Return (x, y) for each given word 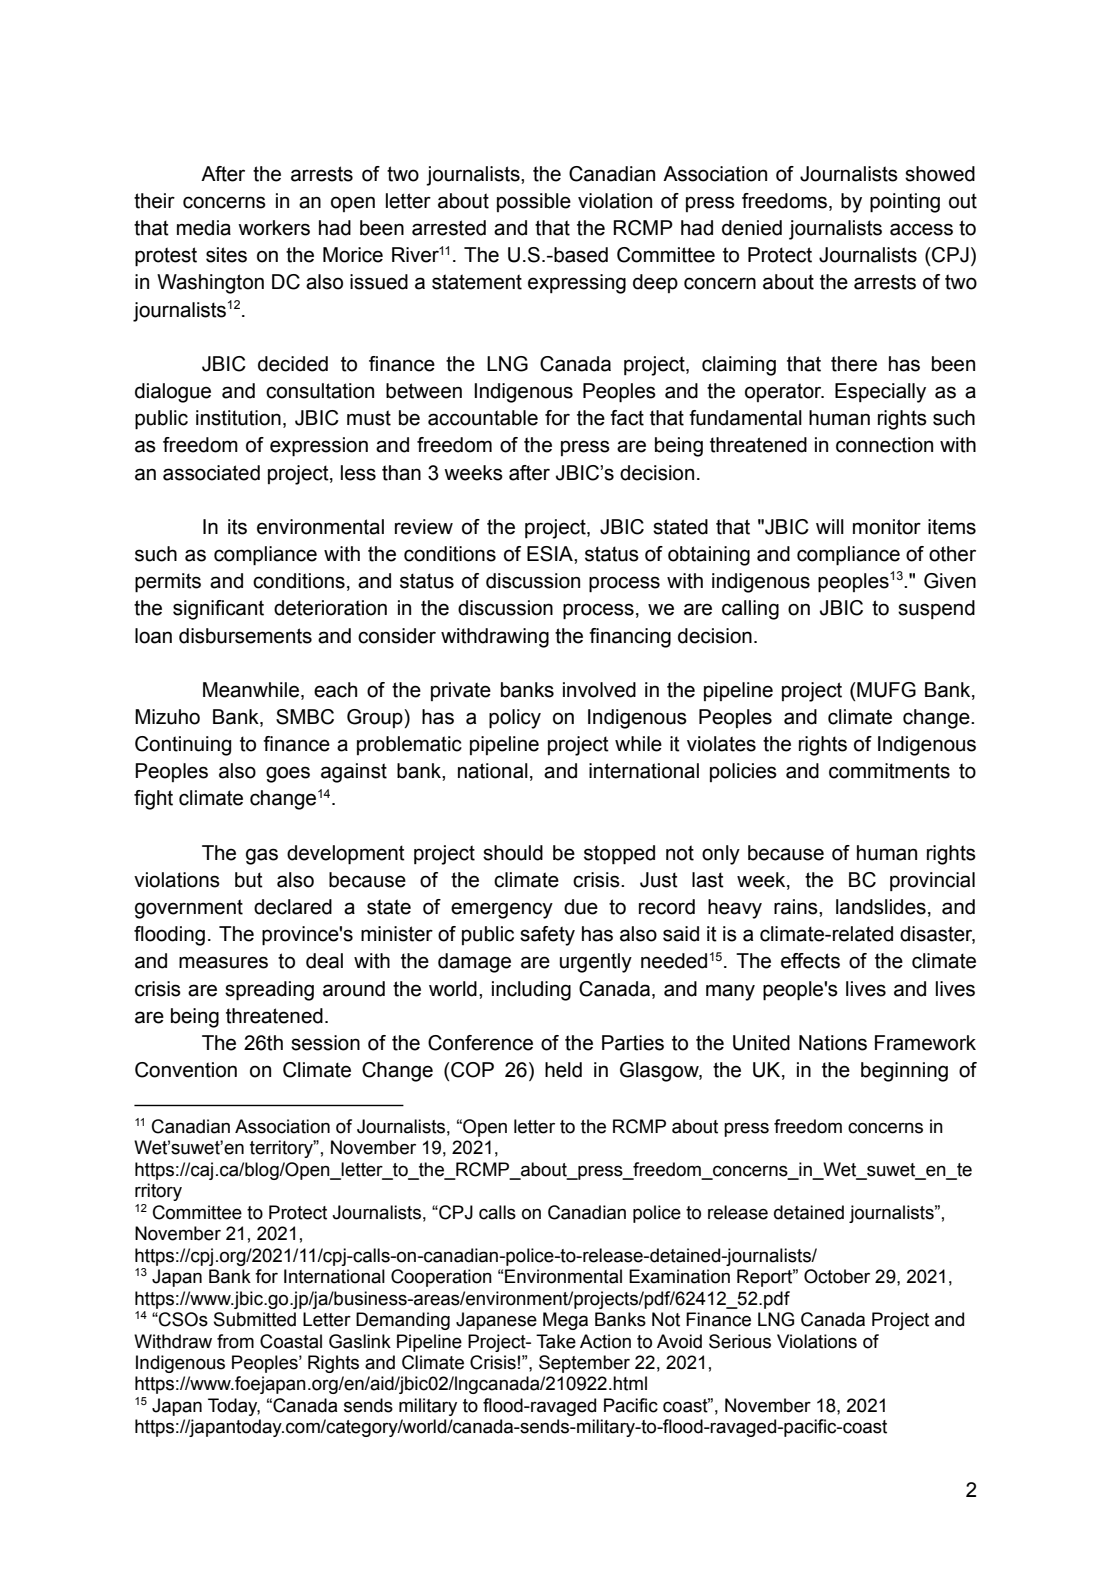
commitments (889, 771)
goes (288, 774)
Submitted (255, 1319)
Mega (565, 1321)
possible (534, 202)
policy (515, 719)
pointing (905, 203)
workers (274, 228)
